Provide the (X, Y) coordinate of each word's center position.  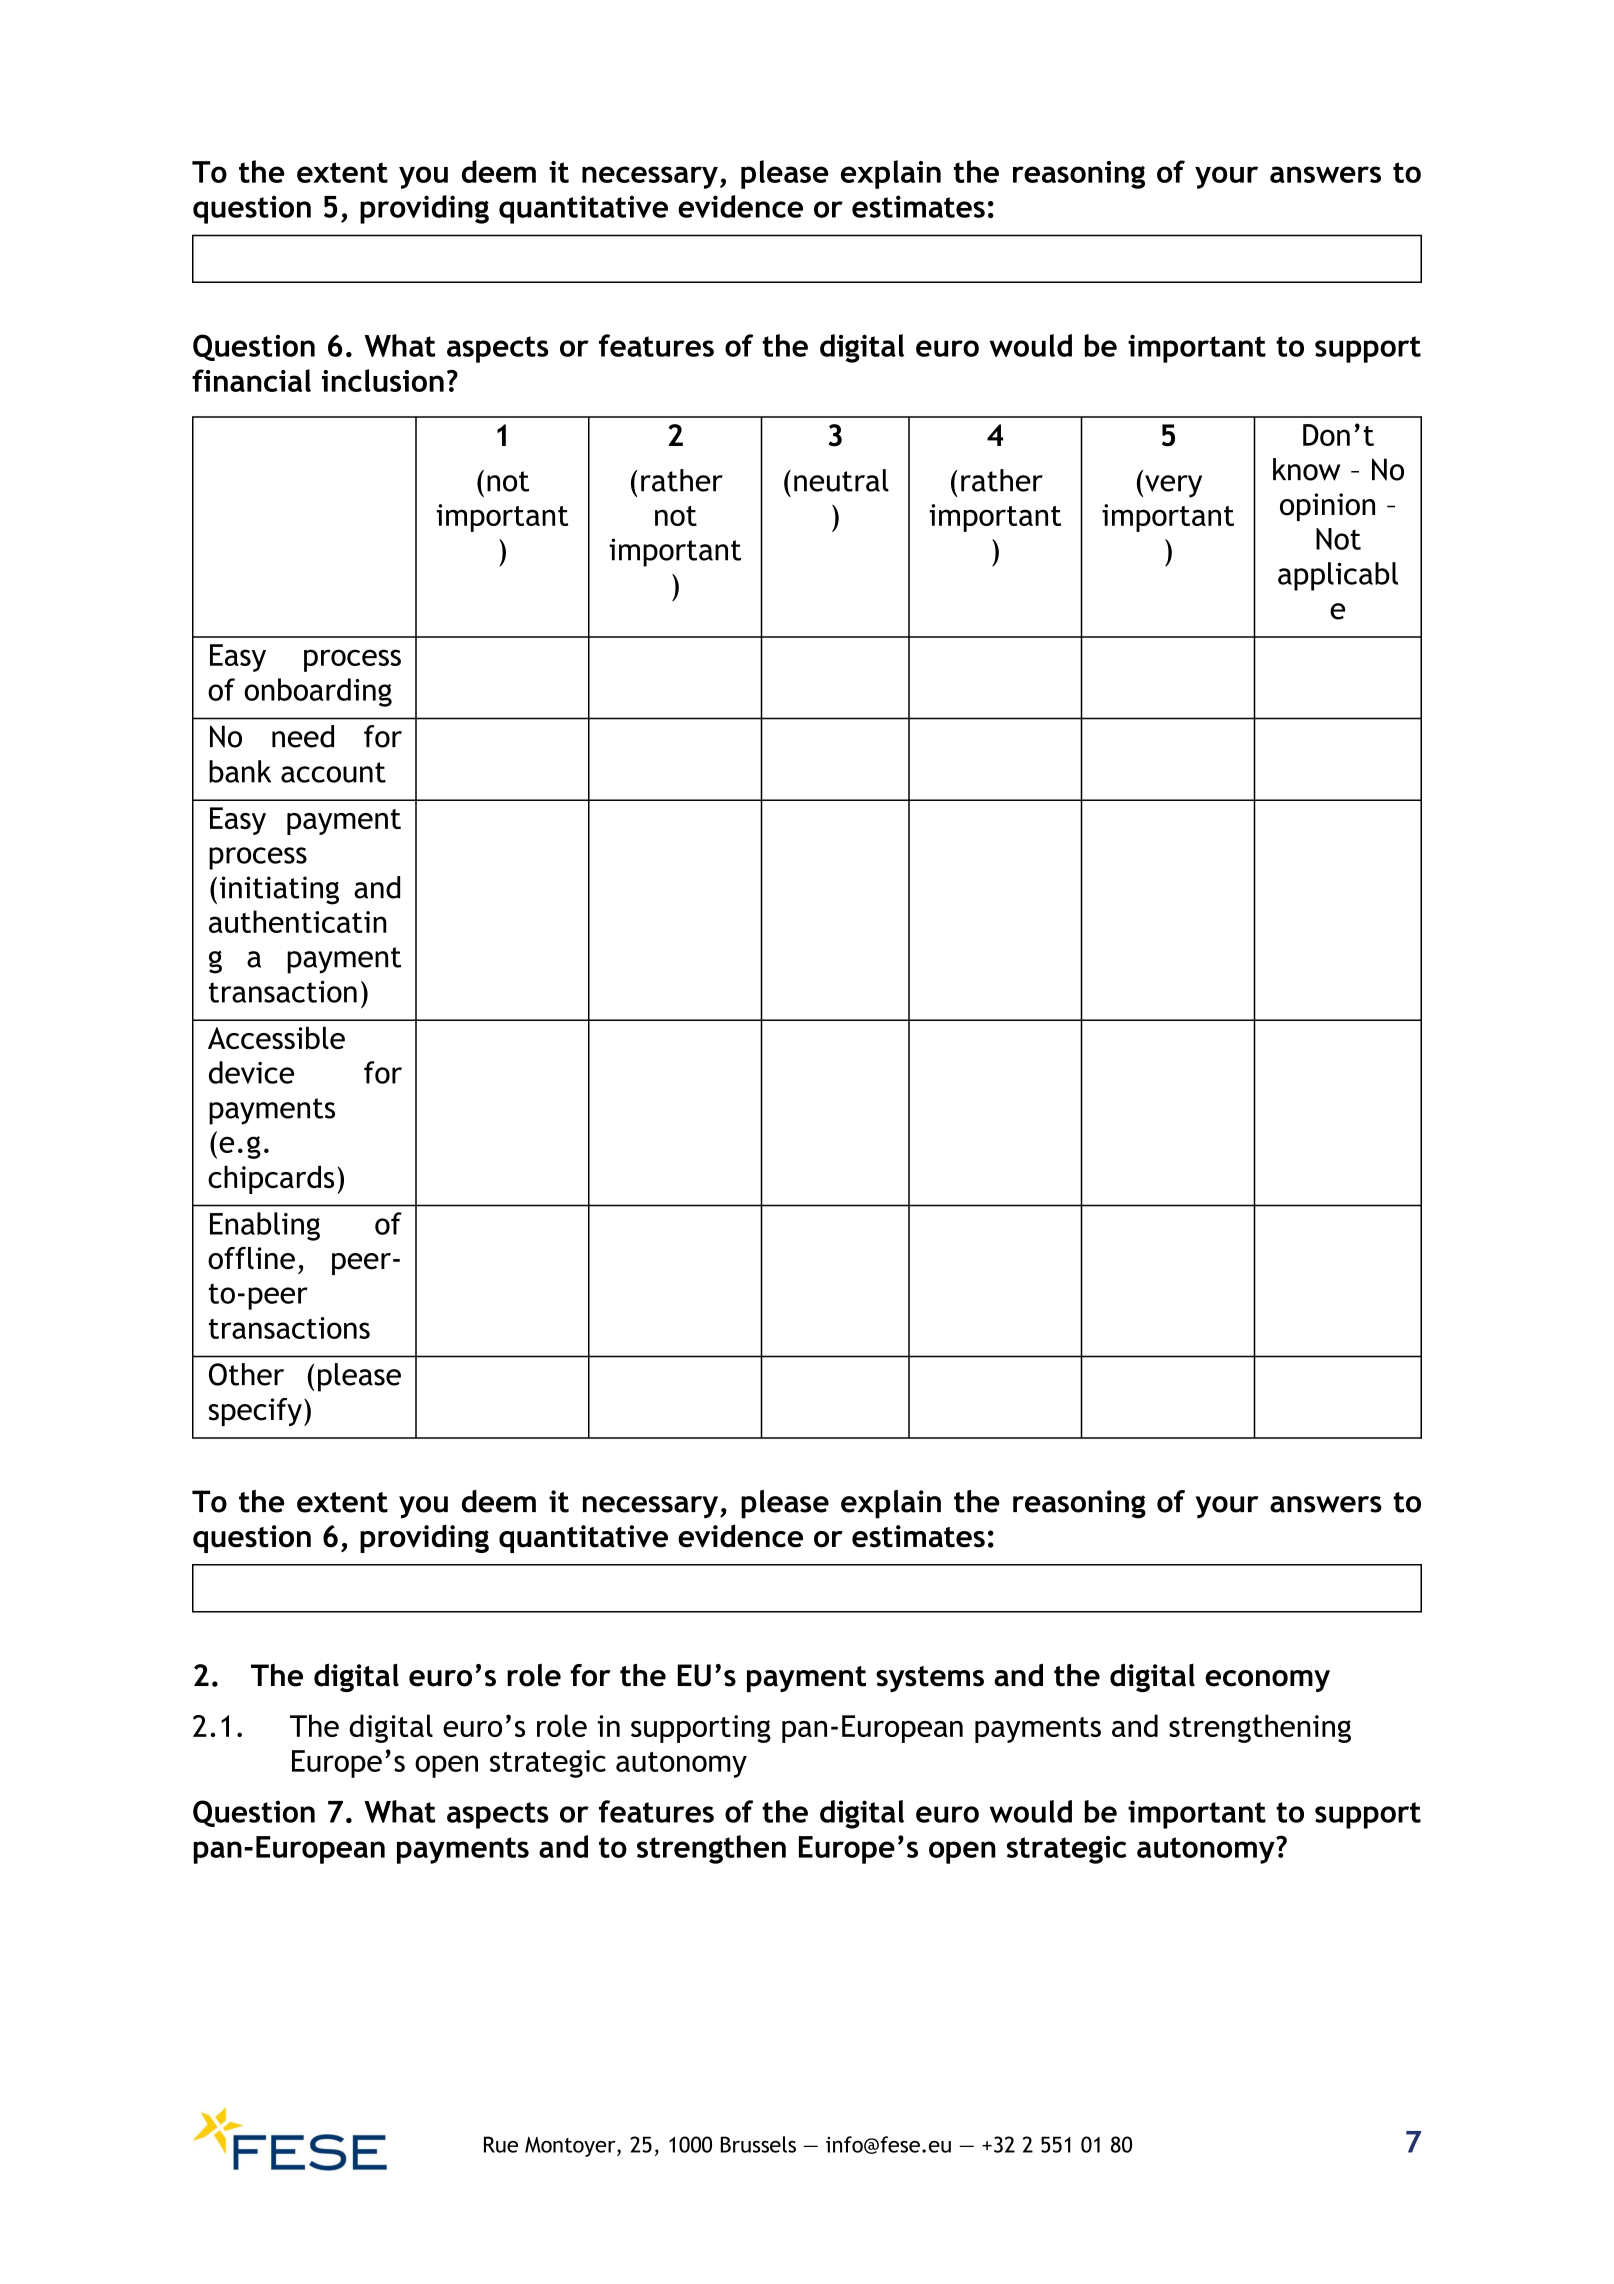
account (333, 772)
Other (246, 1374)
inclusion (383, 380)
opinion (1327, 507)
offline (251, 1258)
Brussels (758, 2144)
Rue (501, 2144)
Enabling (265, 1226)
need (303, 736)
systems (930, 1679)
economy (1267, 1681)
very (1173, 486)
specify (255, 1412)
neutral (841, 480)
